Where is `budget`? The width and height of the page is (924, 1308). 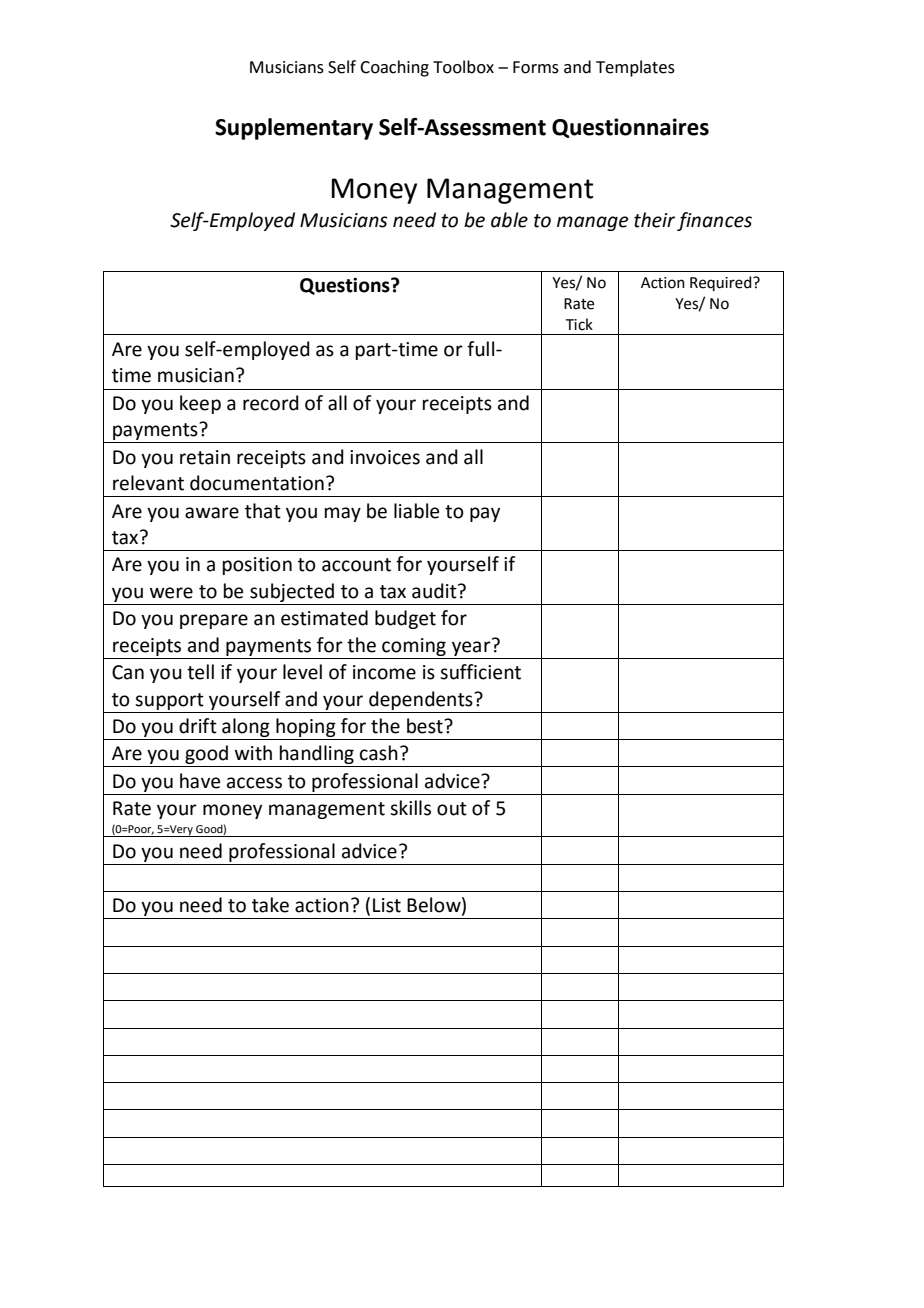 budget is located at coordinates (405, 619).
